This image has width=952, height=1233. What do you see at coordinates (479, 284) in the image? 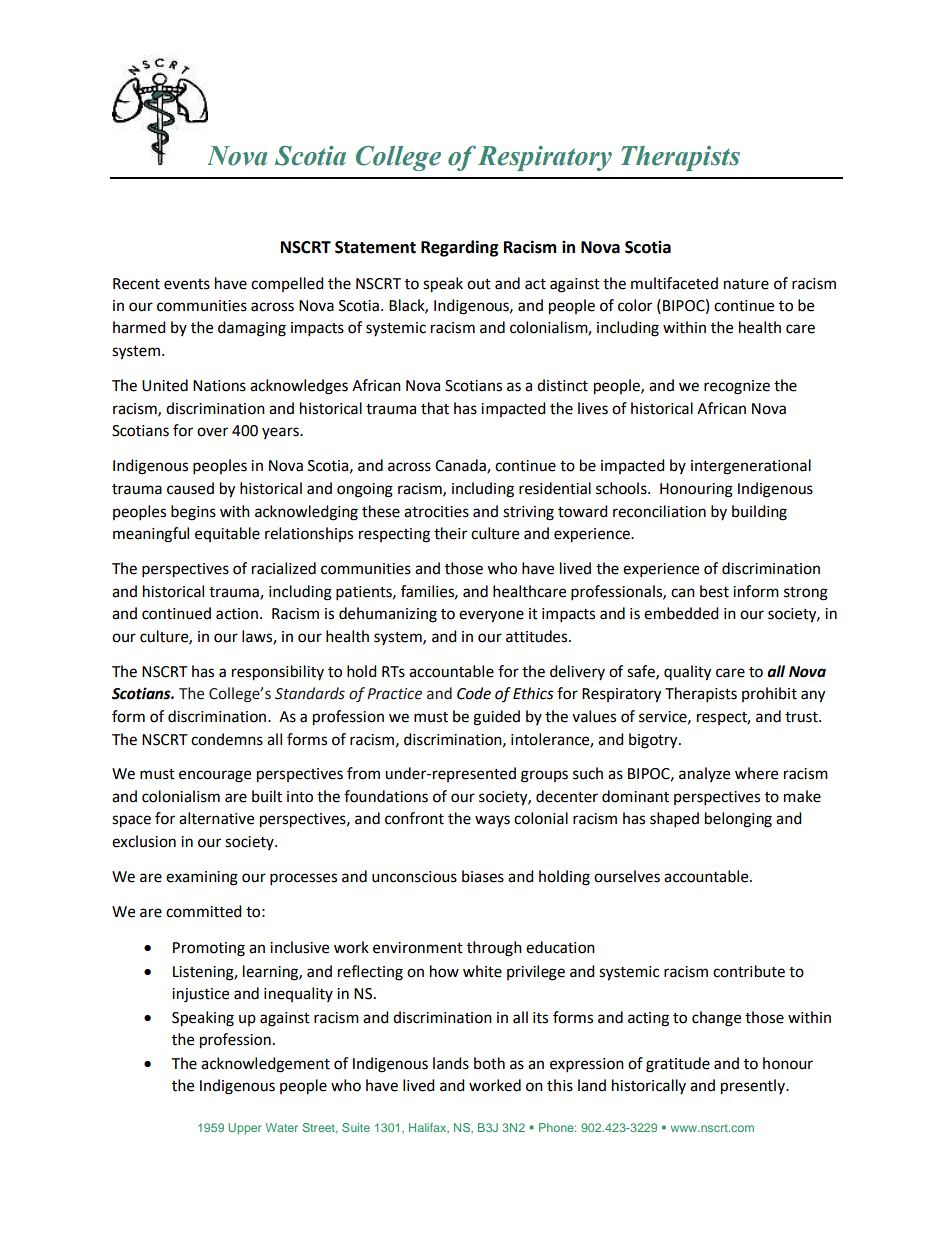
I see `out` at bounding box center [479, 284].
